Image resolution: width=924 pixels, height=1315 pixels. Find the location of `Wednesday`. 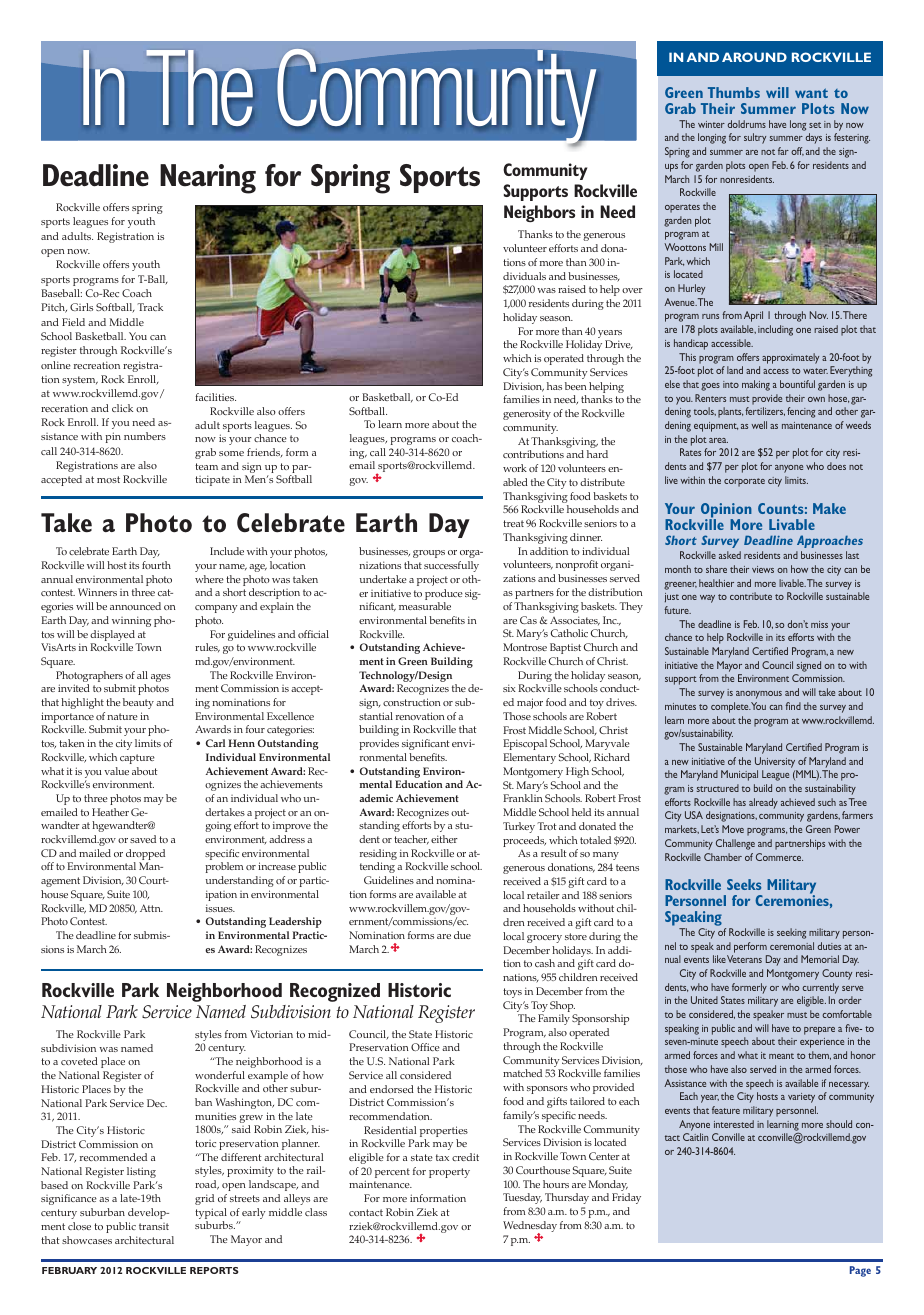

Wednesday is located at coordinates (530, 1228).
